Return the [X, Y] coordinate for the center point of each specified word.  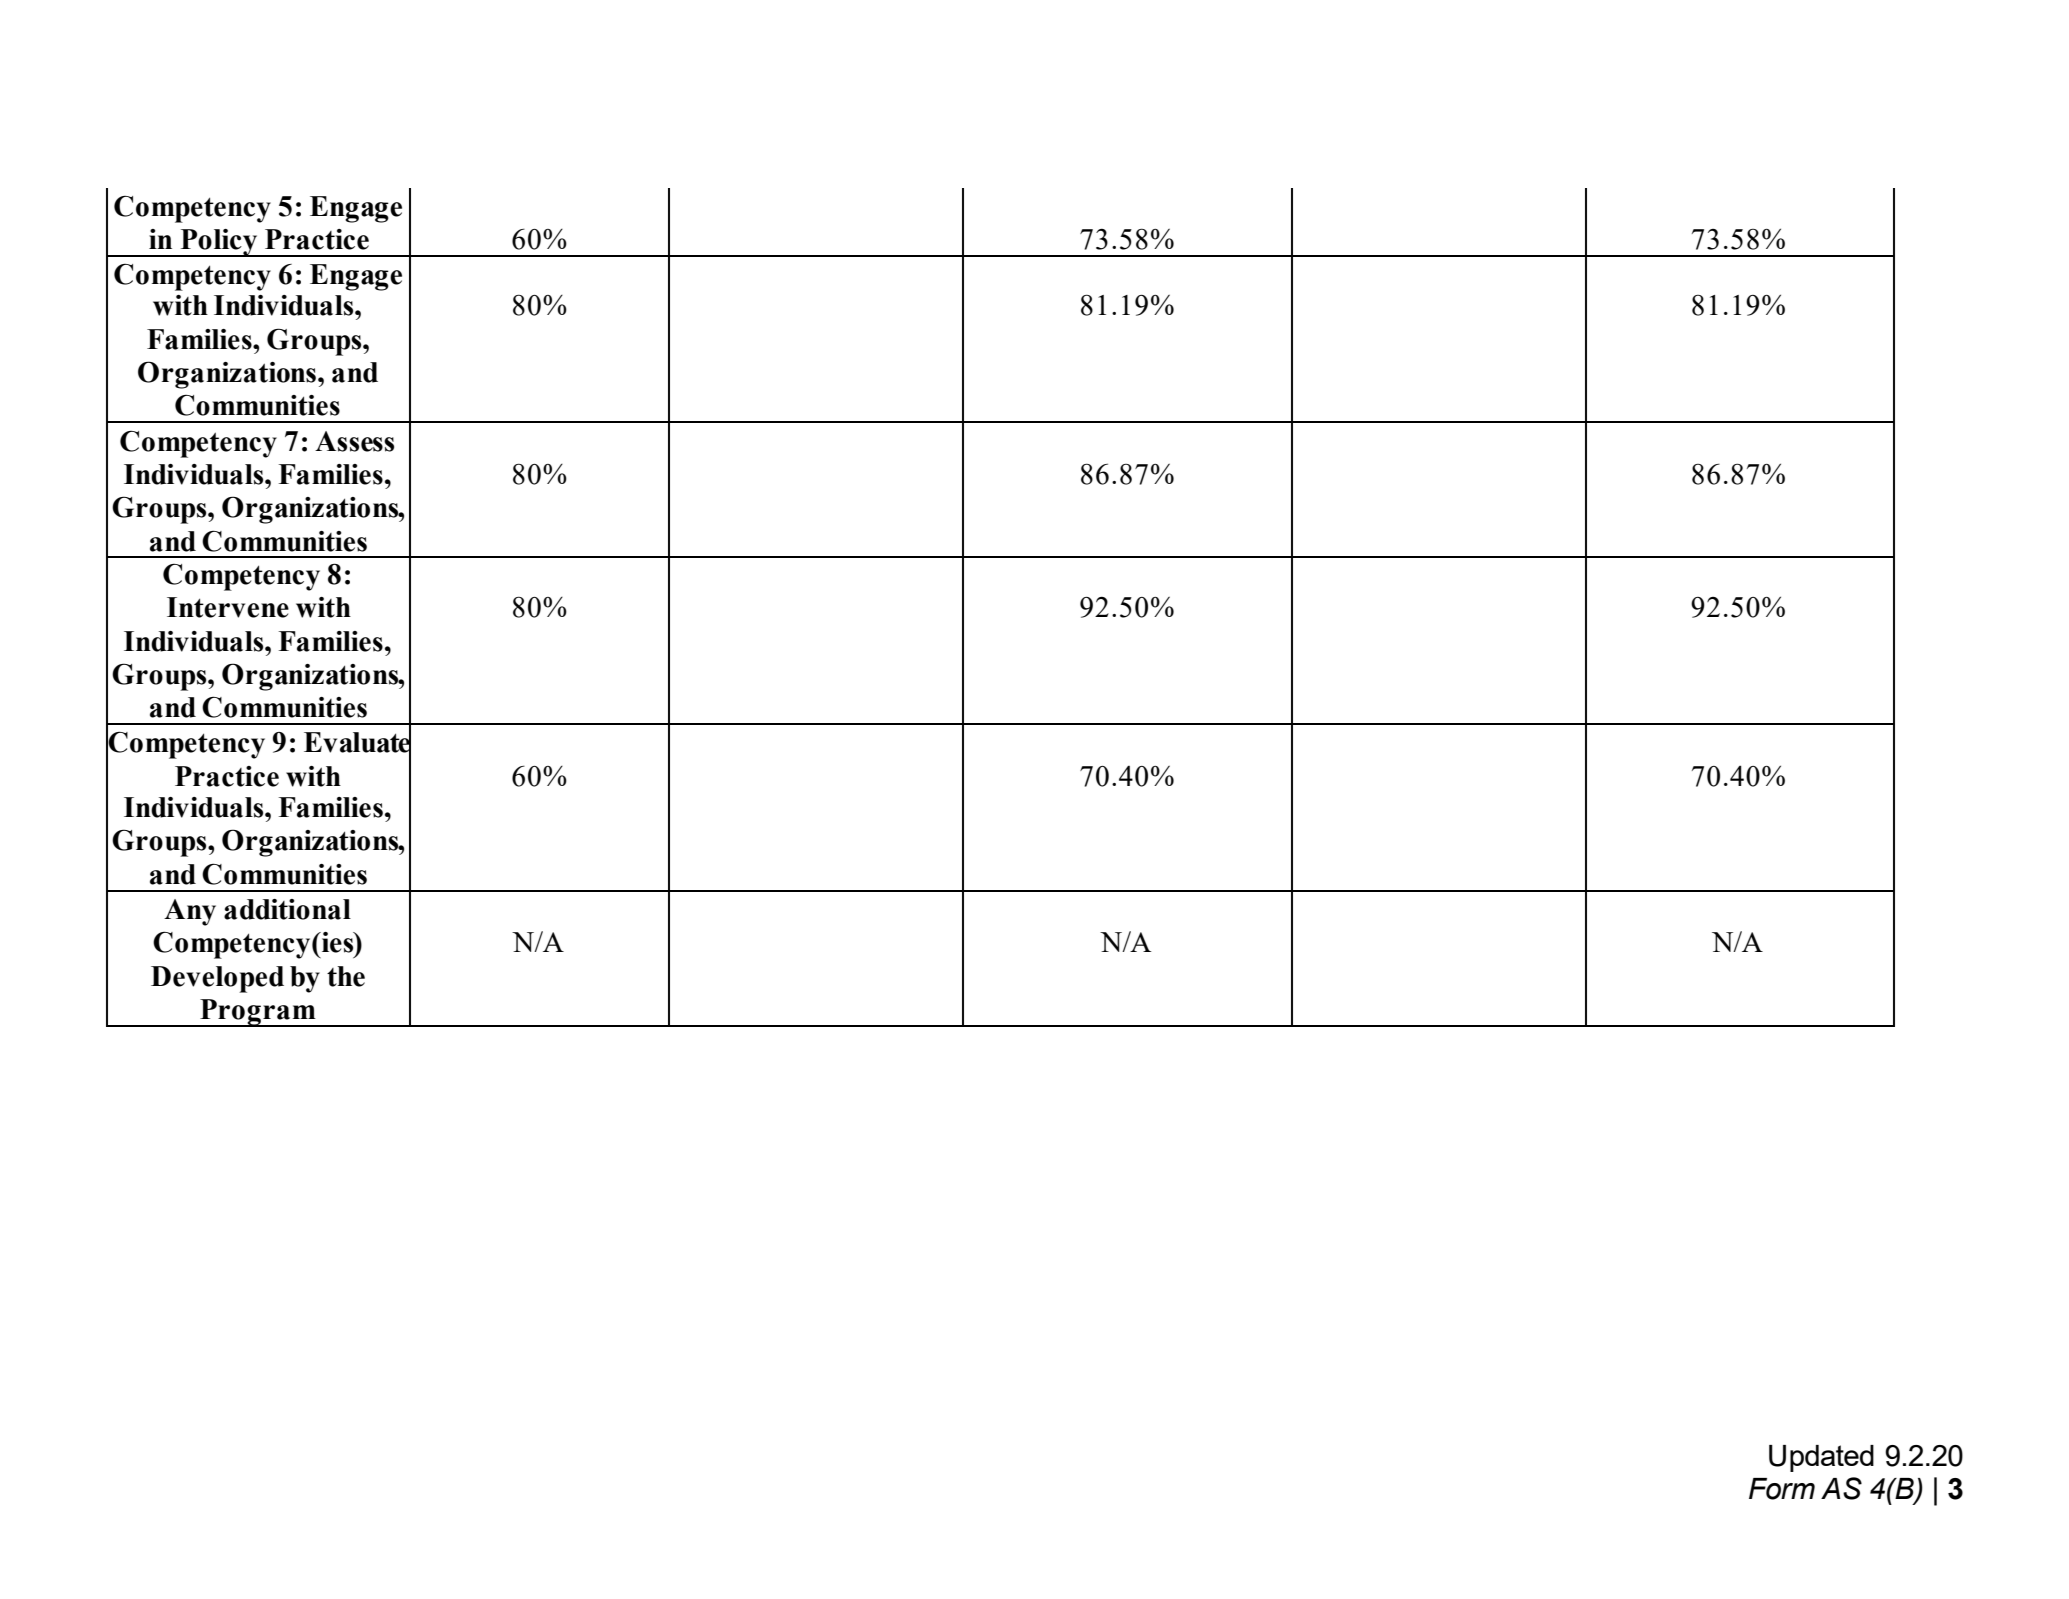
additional [287, 909]
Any [190, 912]
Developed [217, 979]
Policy [219, 243]
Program [258, 1013]
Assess [354, 441]
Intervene [228, 607]
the [346, 976]
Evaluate [357, 743]
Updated [1821, 1458]
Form [1782, 1489]
